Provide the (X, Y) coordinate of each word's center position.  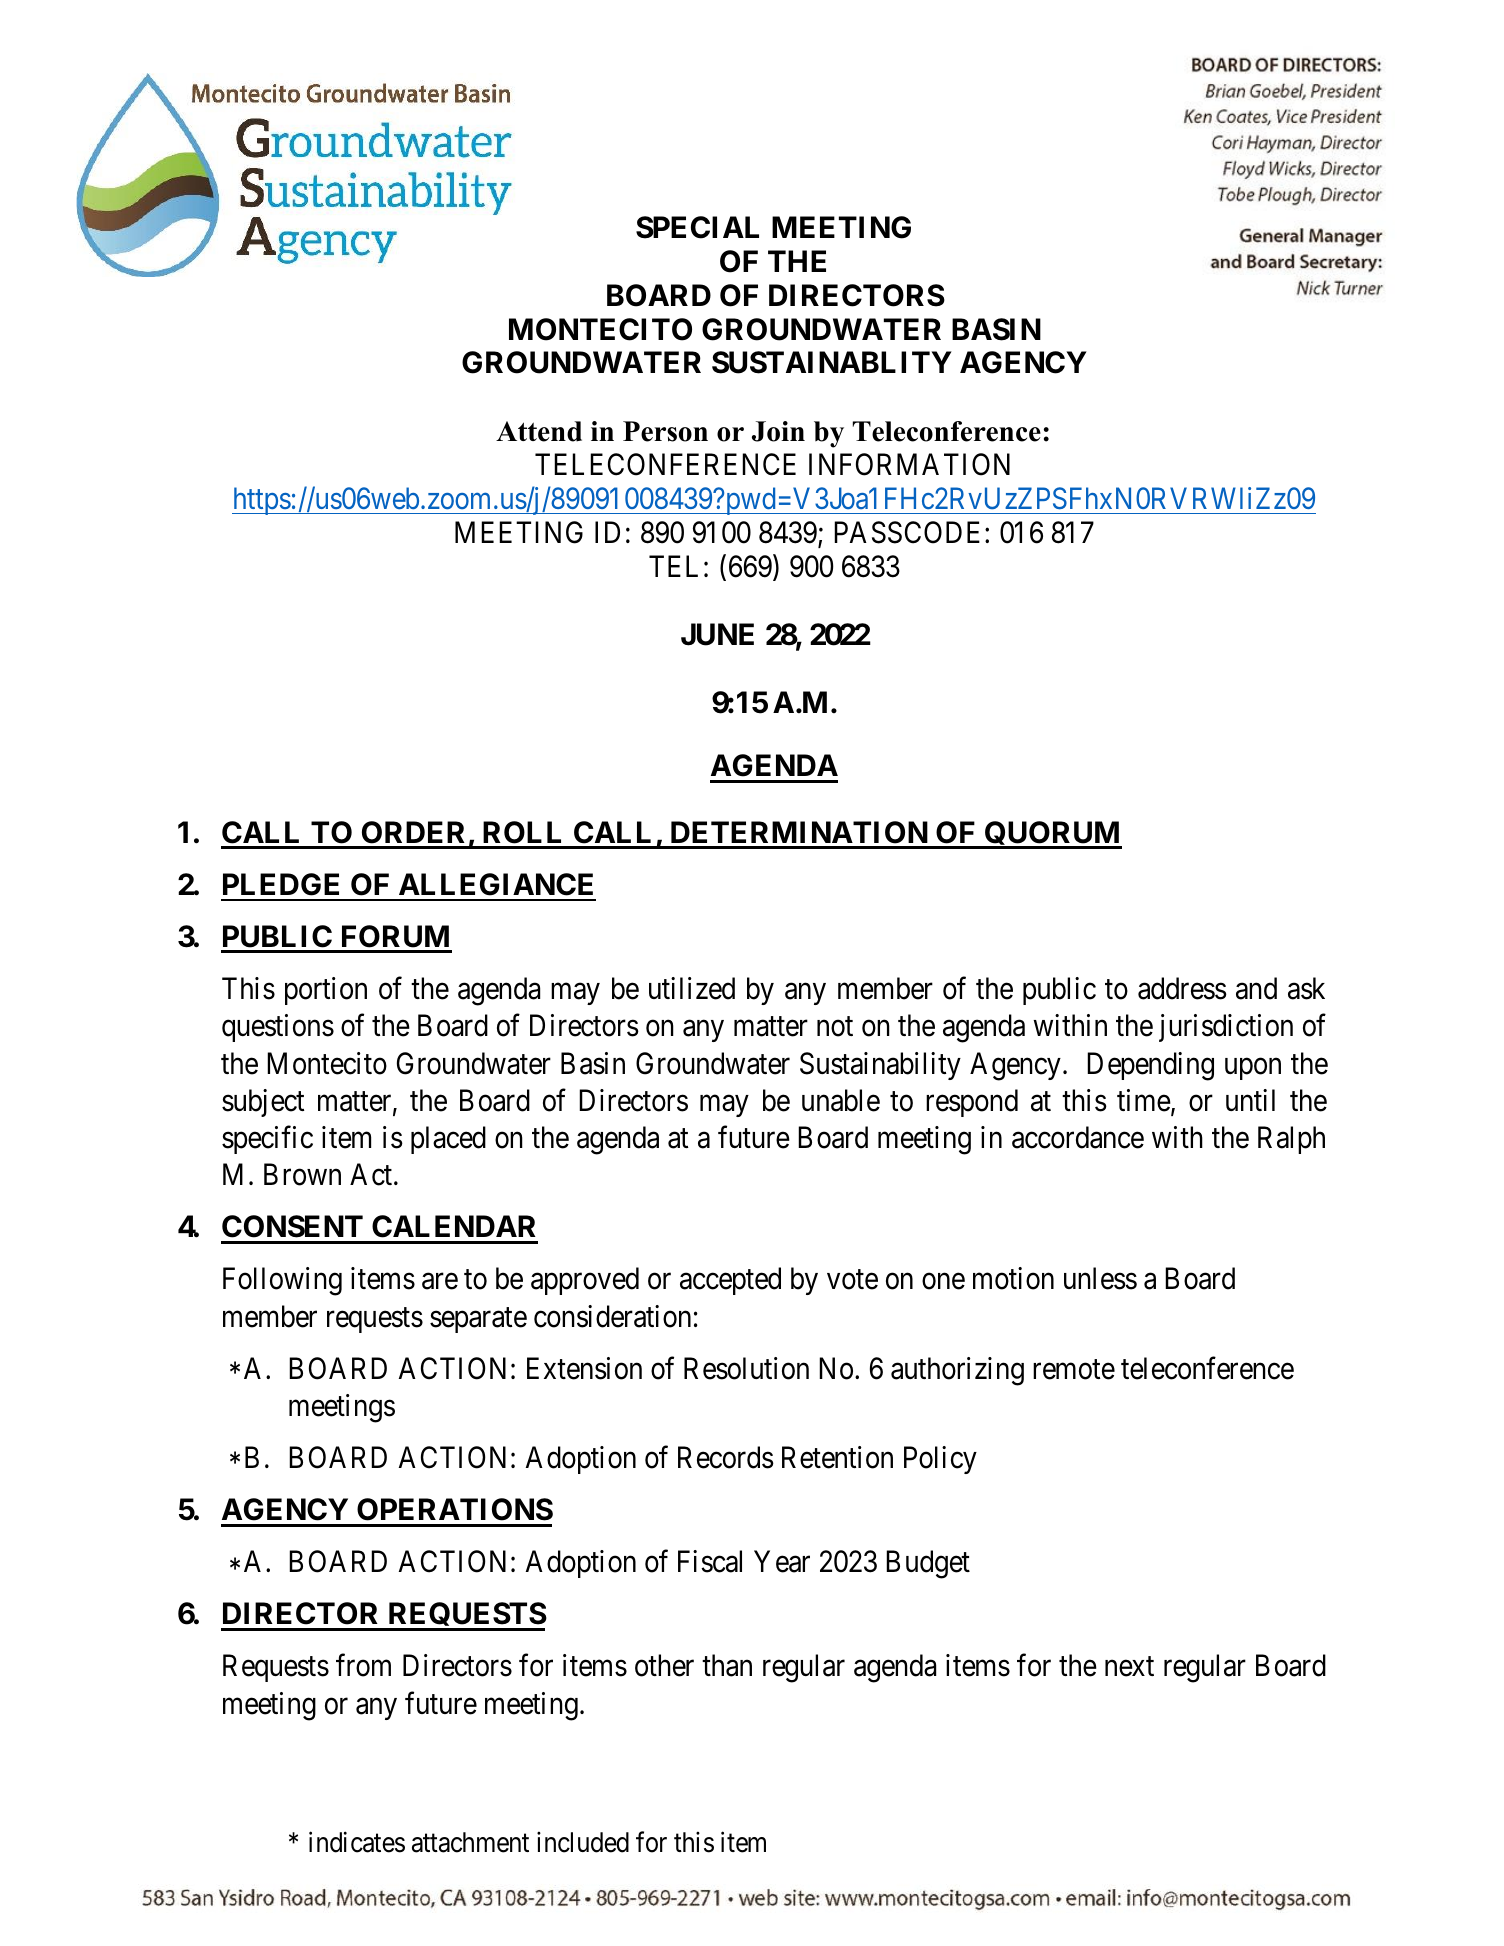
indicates (357, 1842)
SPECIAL (697, 227)
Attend (539, 431)
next (1129, 1667)
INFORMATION (909, 464)
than (727, 1665)
